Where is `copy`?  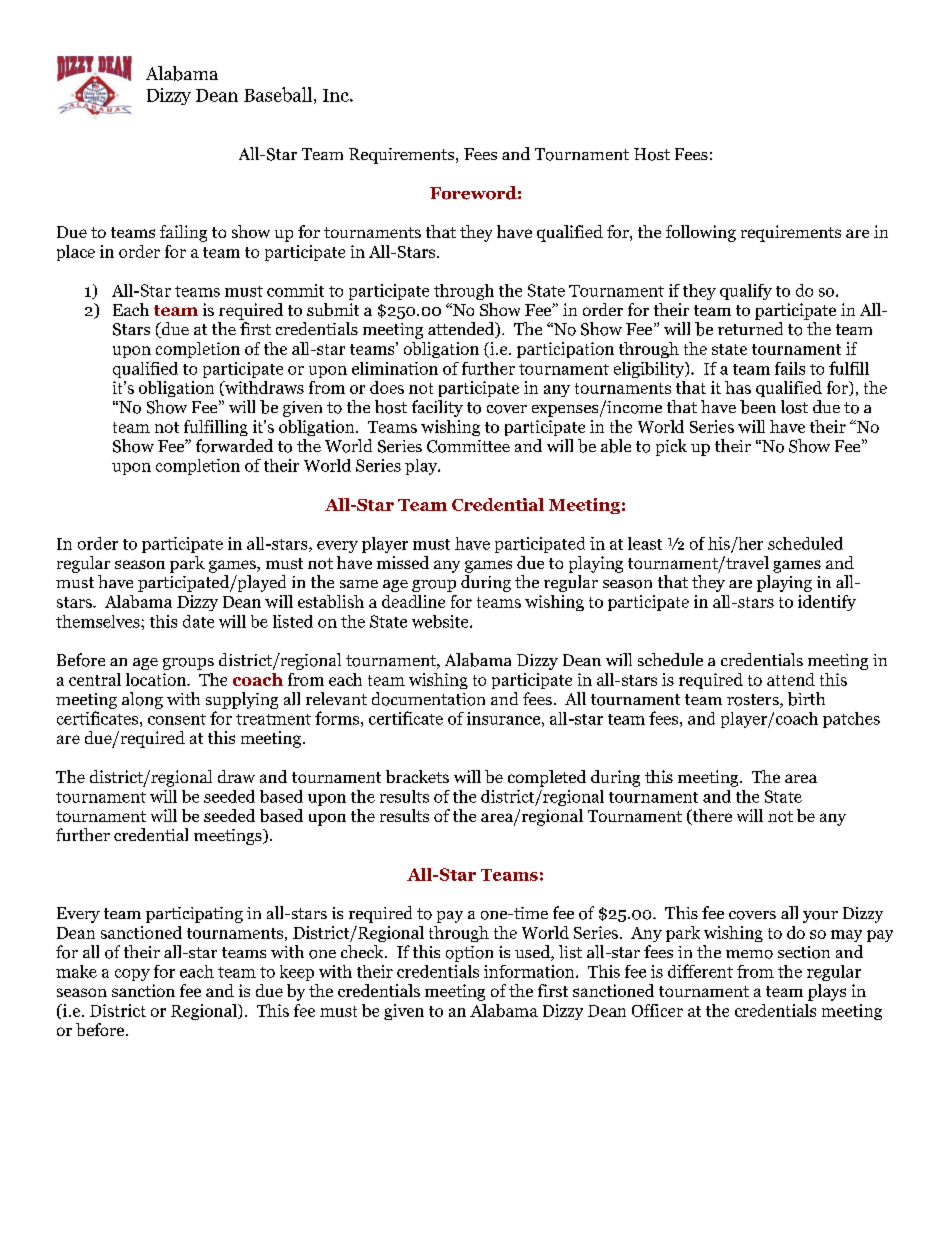
copy is located at coordinates (132, 975).
